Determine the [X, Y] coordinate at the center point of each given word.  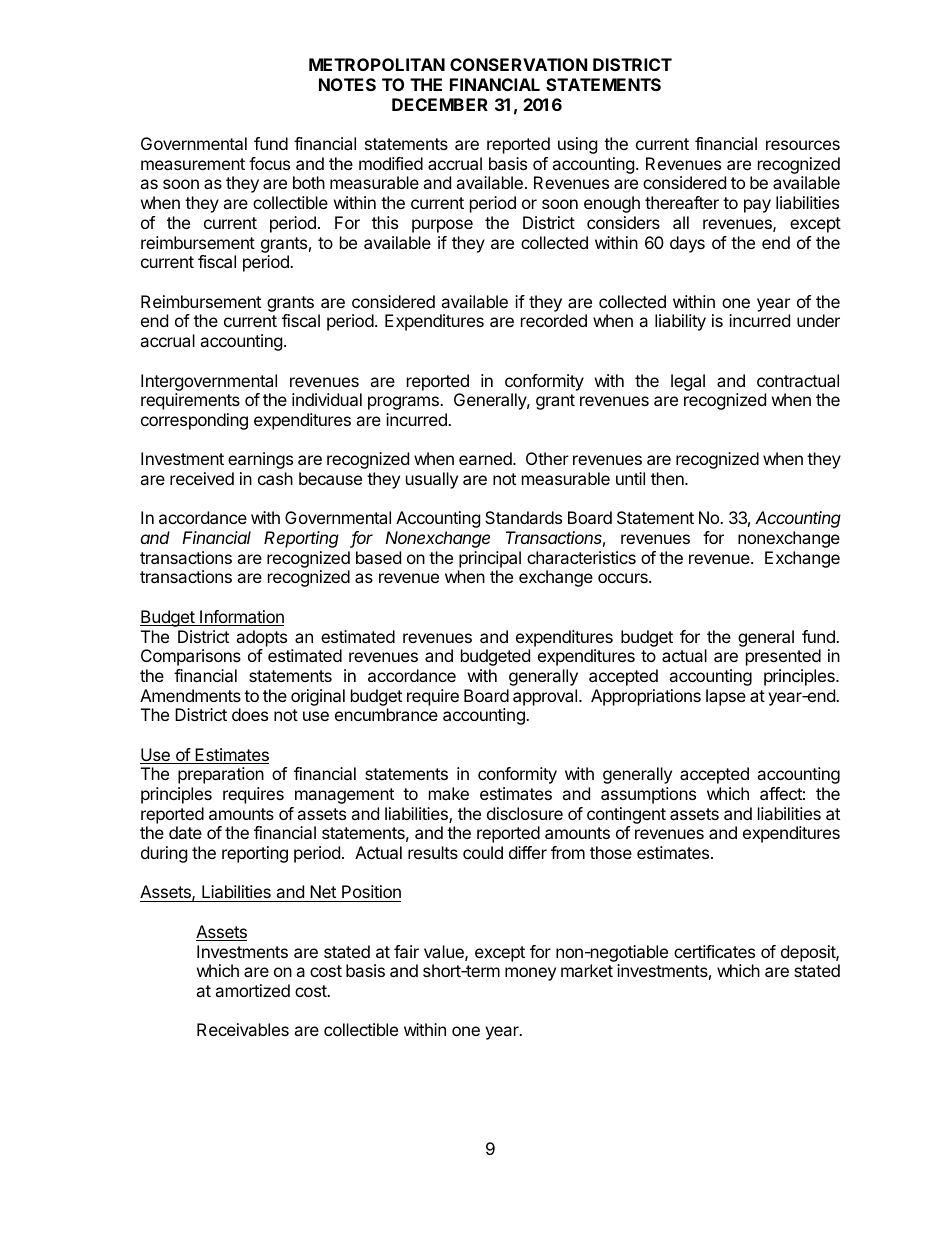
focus [269, 163]
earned [486, 458]
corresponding [194, 421]
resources [803, 145]
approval [546, 697]
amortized [252, 990]
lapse [726, 697]
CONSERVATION [518, 64]
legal [688, 382]
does [250, 714]
